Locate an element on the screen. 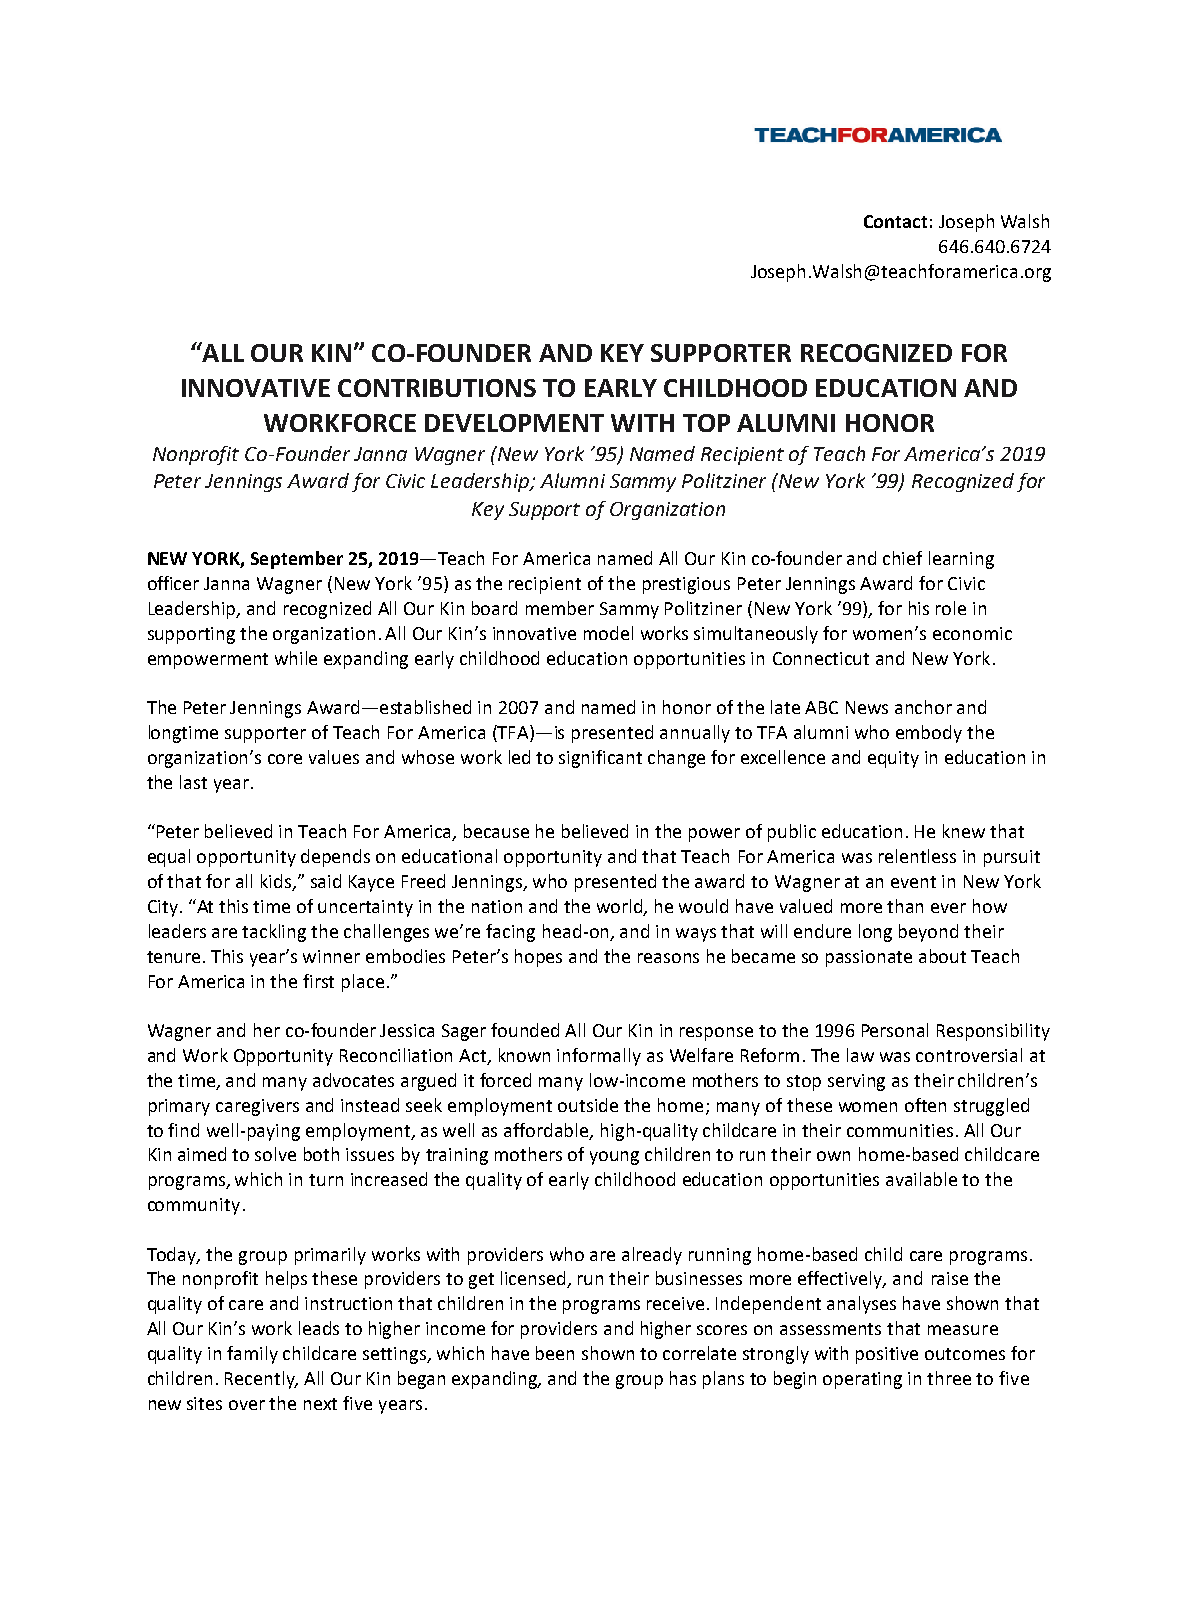 This screenshot has height=1614, width=1198. last is located at coordinates (193, 782).
